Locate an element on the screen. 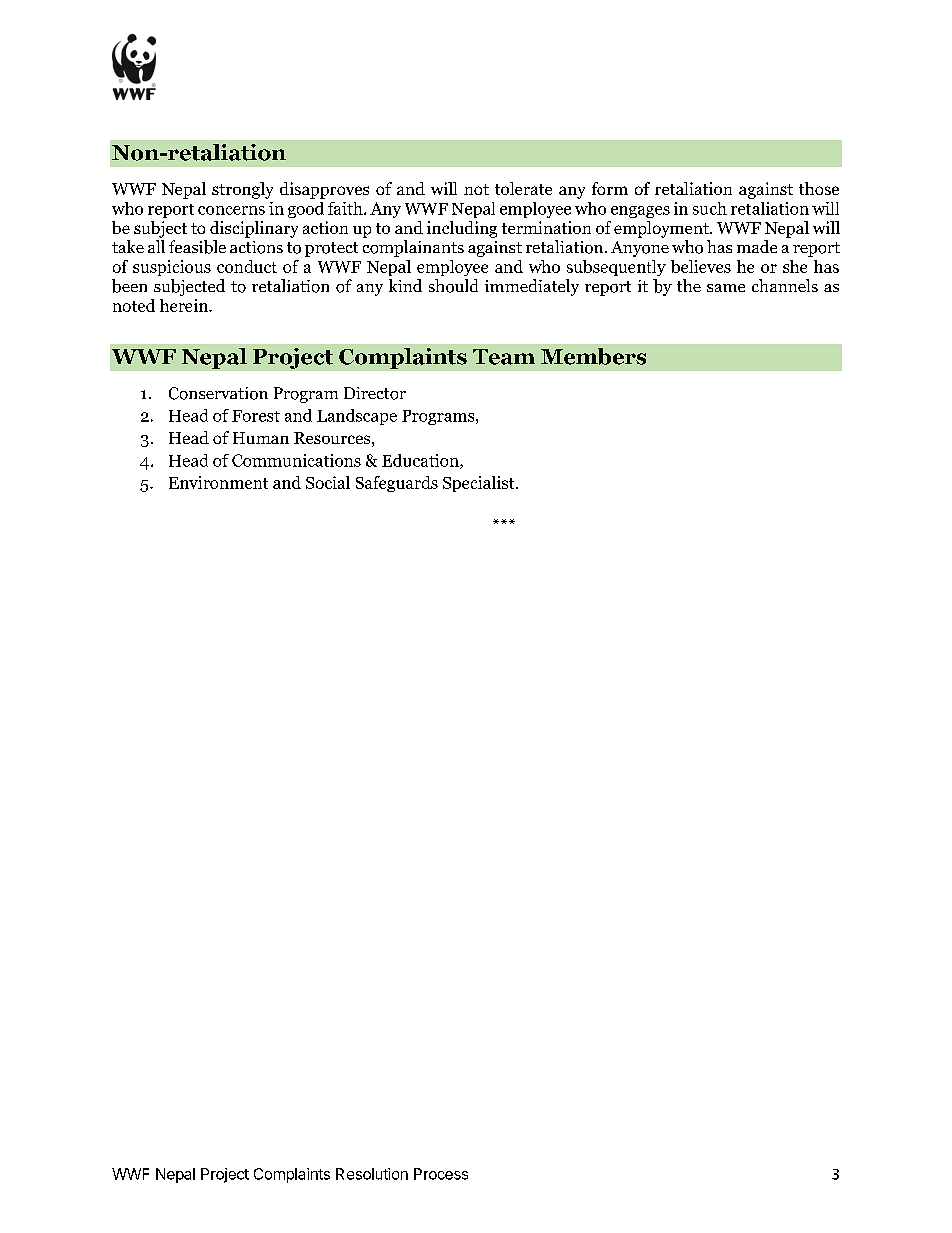  Members is located at coordinates (593, 356).
